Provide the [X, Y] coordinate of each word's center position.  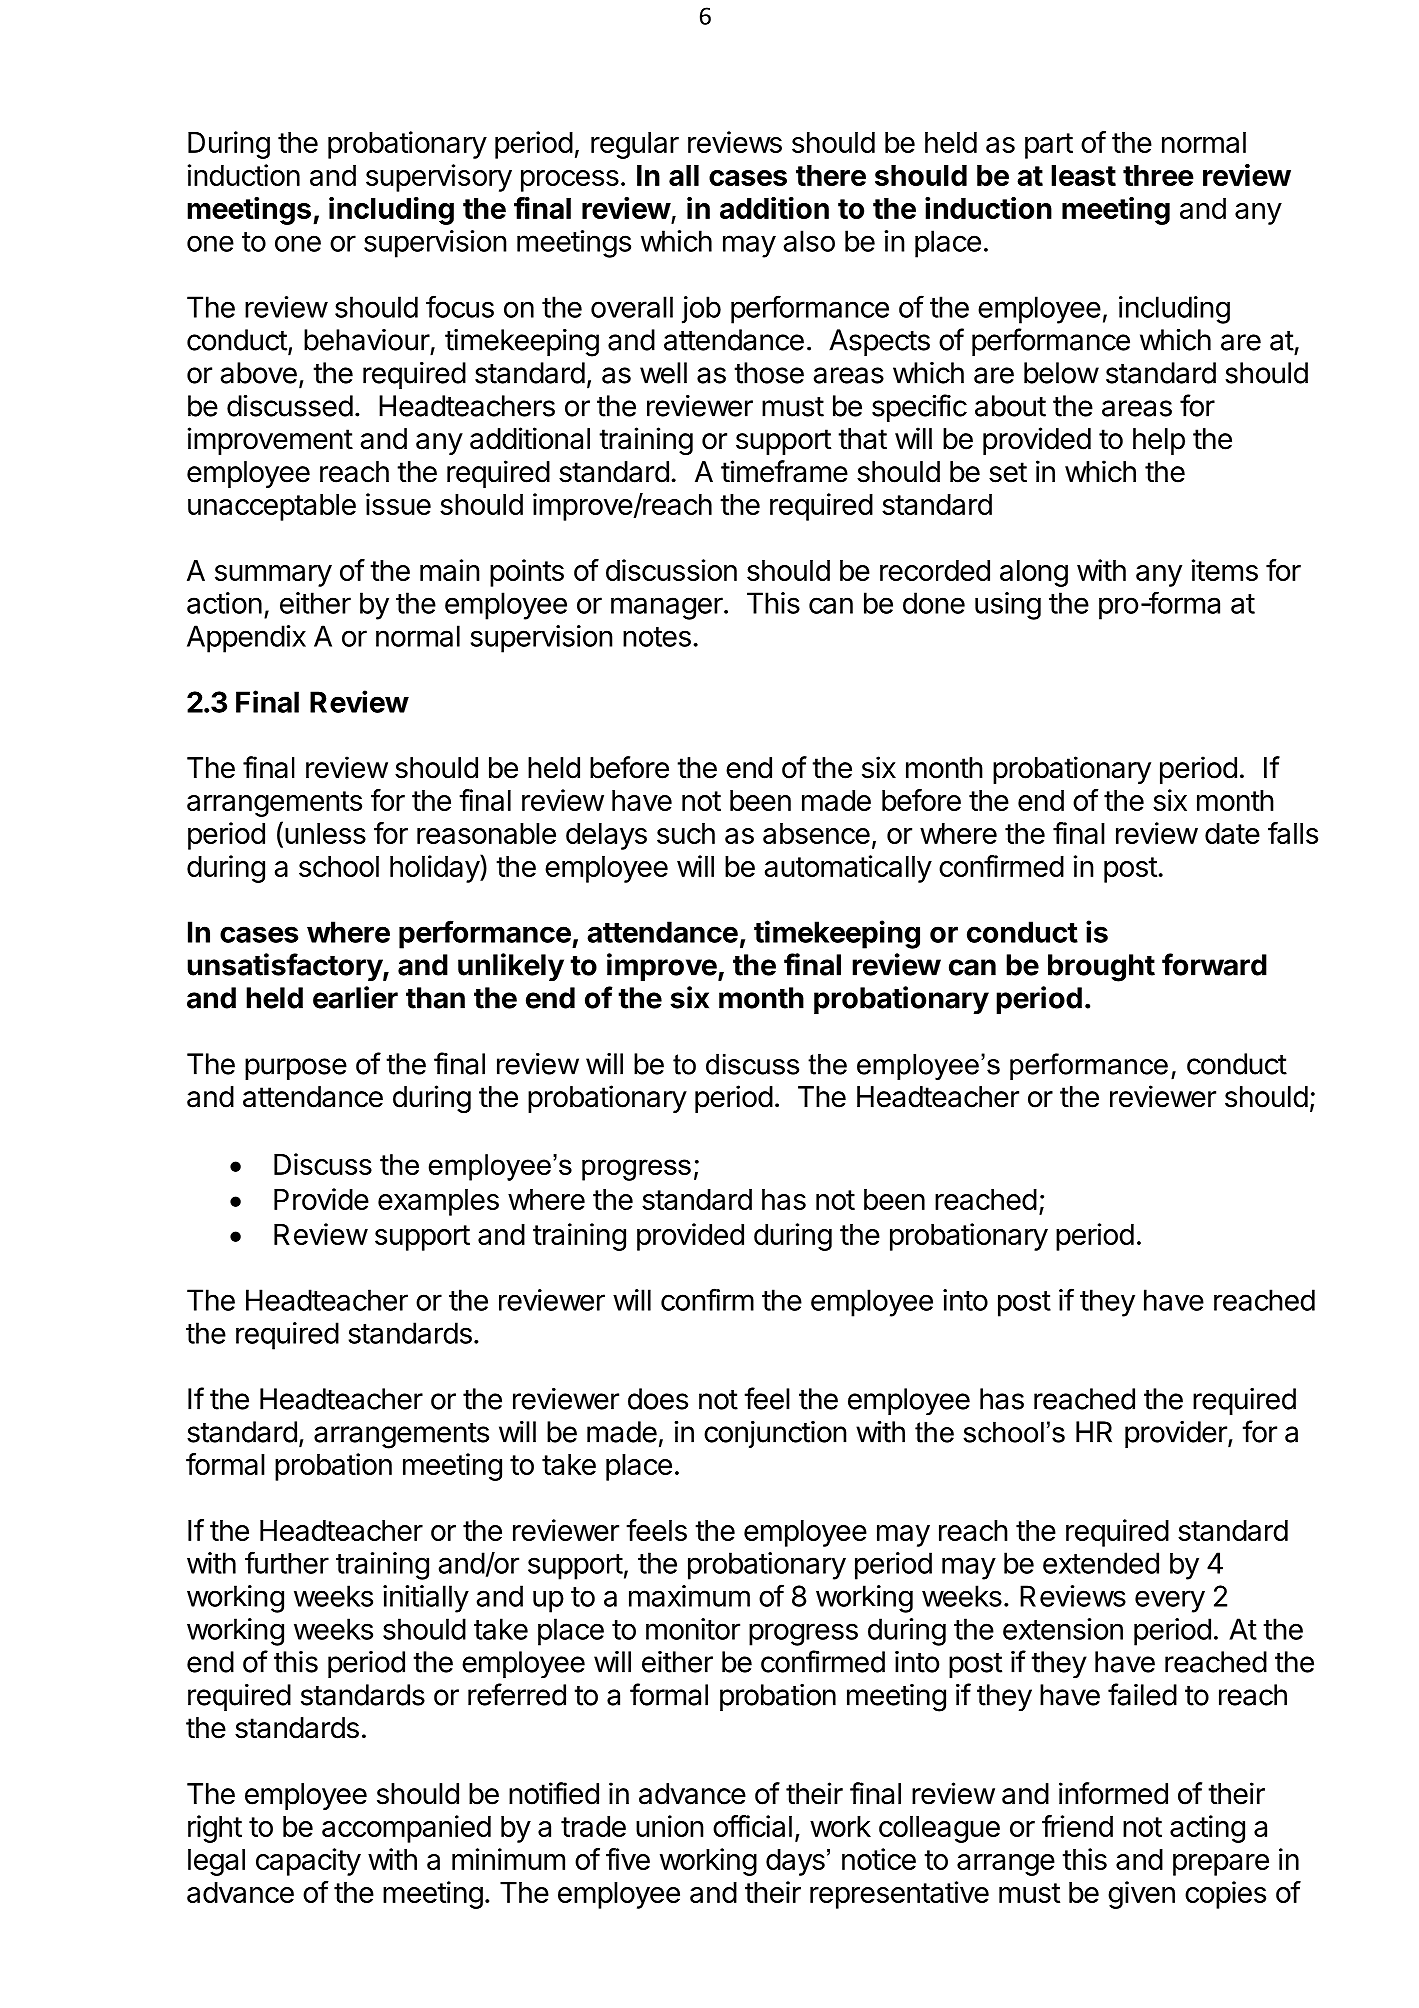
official [752, 1826]
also [809, 241]
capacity [308, 1862]
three [1158, 175]
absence [816, 833]
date [1232, 833]
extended [1101, 1563]
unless [325, 833]
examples [438, 1202]
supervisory [439, 178]
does [658, 1399]
